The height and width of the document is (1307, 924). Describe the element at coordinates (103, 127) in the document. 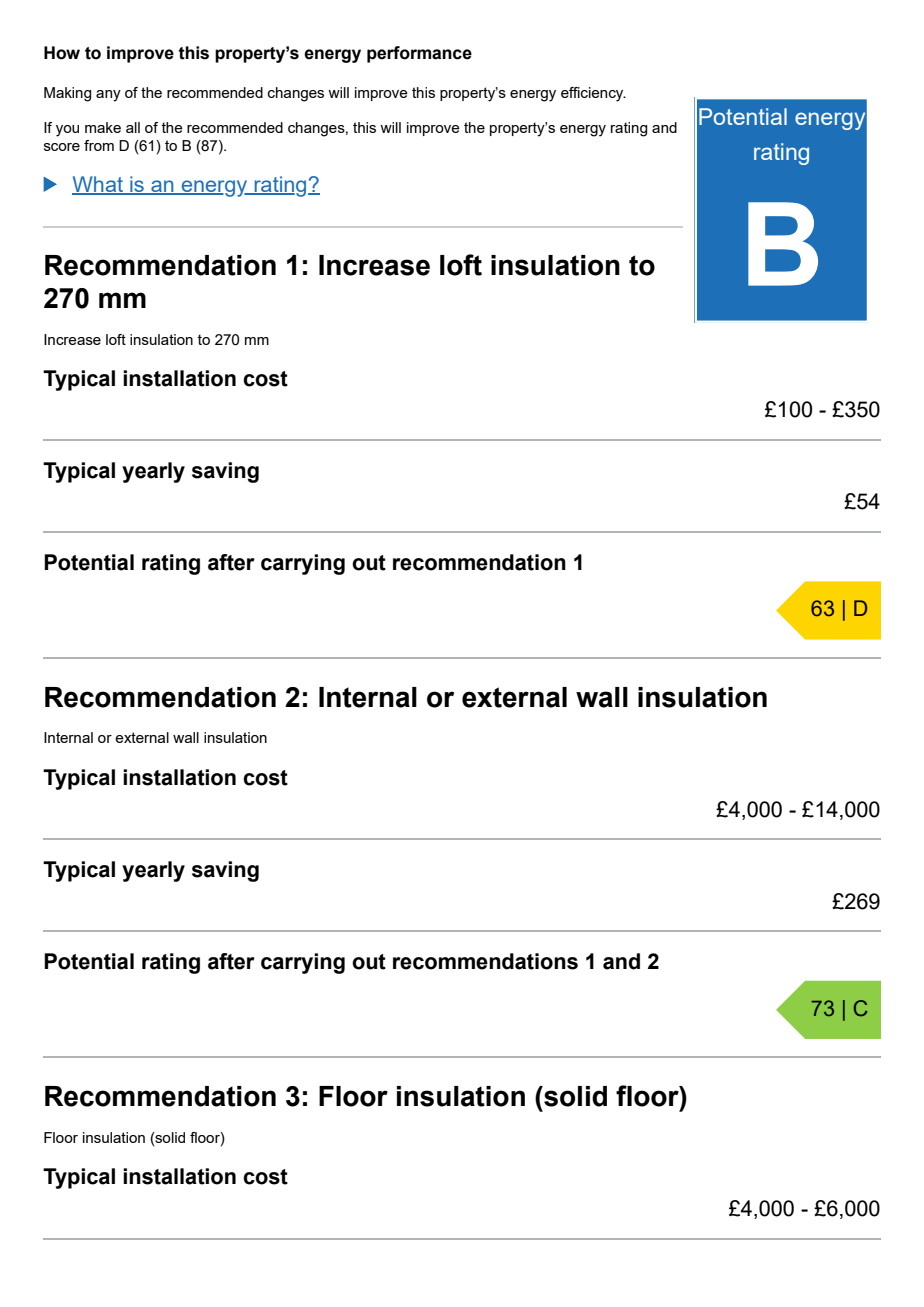

I see `make` at that location.
